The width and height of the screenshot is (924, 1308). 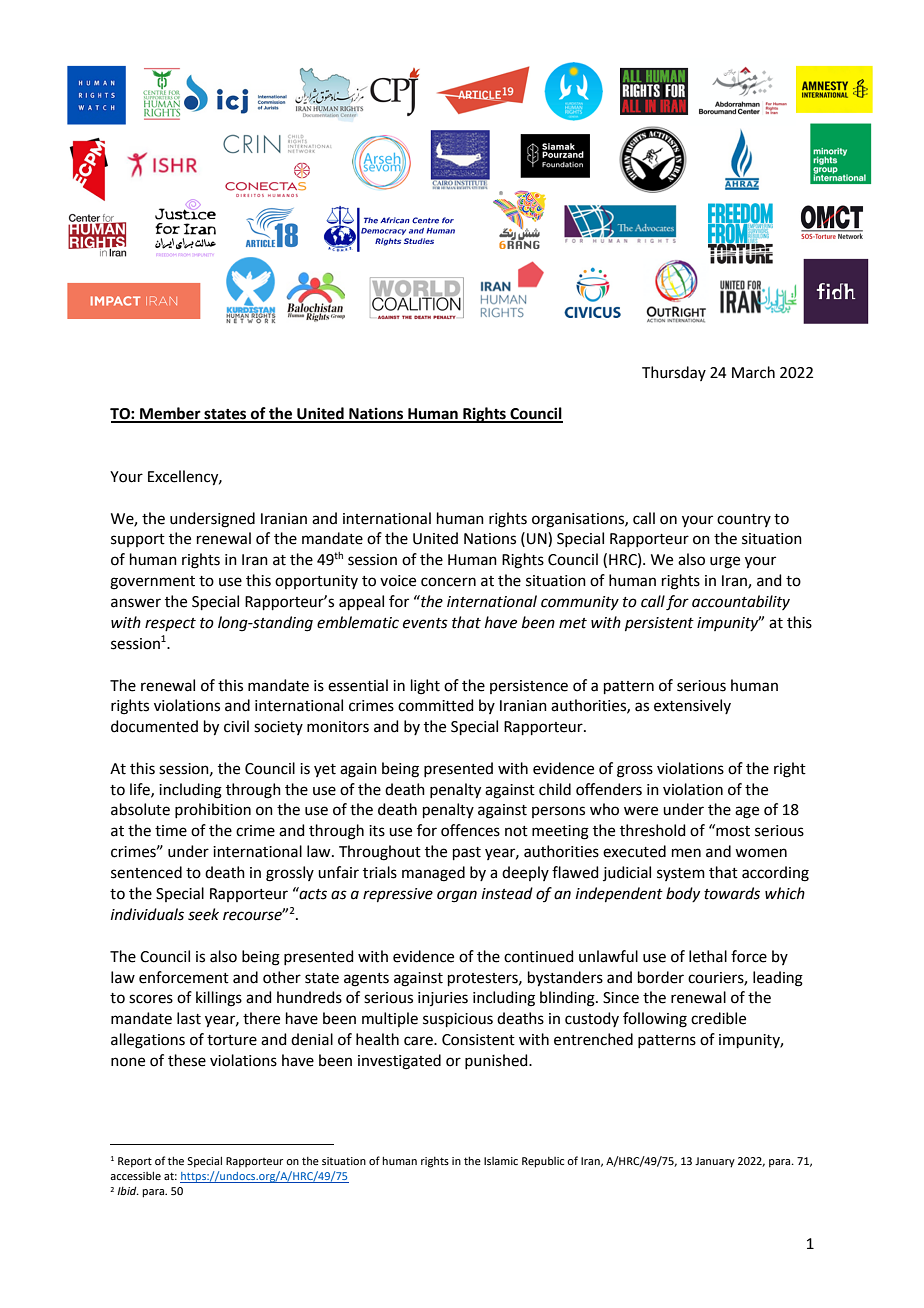 I want to click on persistent, so click(x=659, y=624).
